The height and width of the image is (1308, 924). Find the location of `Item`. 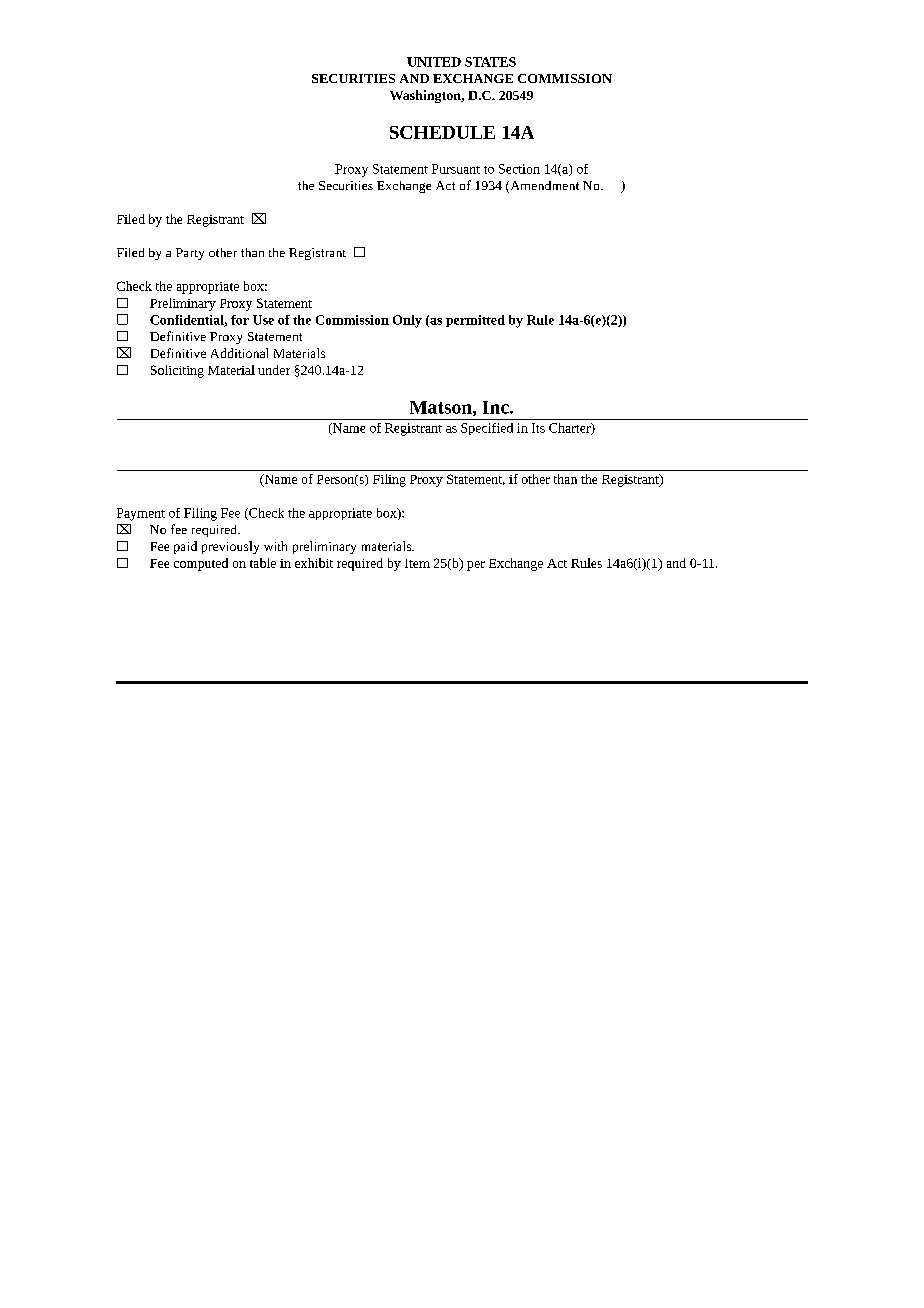

Item is located at coordinates (417, 563).
